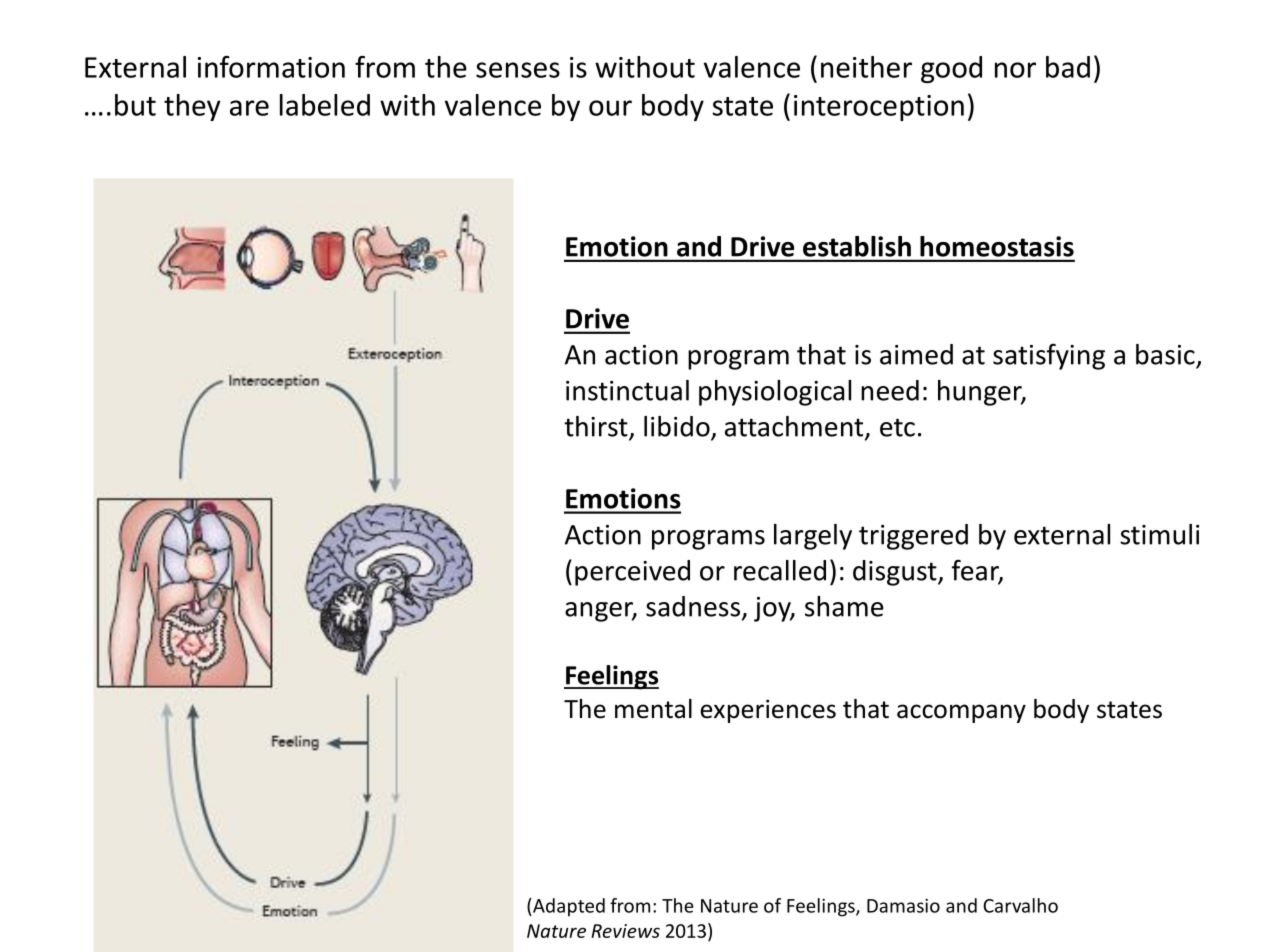 This screenshot has height=952, width=1270. What do you see at coordinates (625, 931) in the screenshot?
I see `Reviews` at bounding box center [625, 931].
